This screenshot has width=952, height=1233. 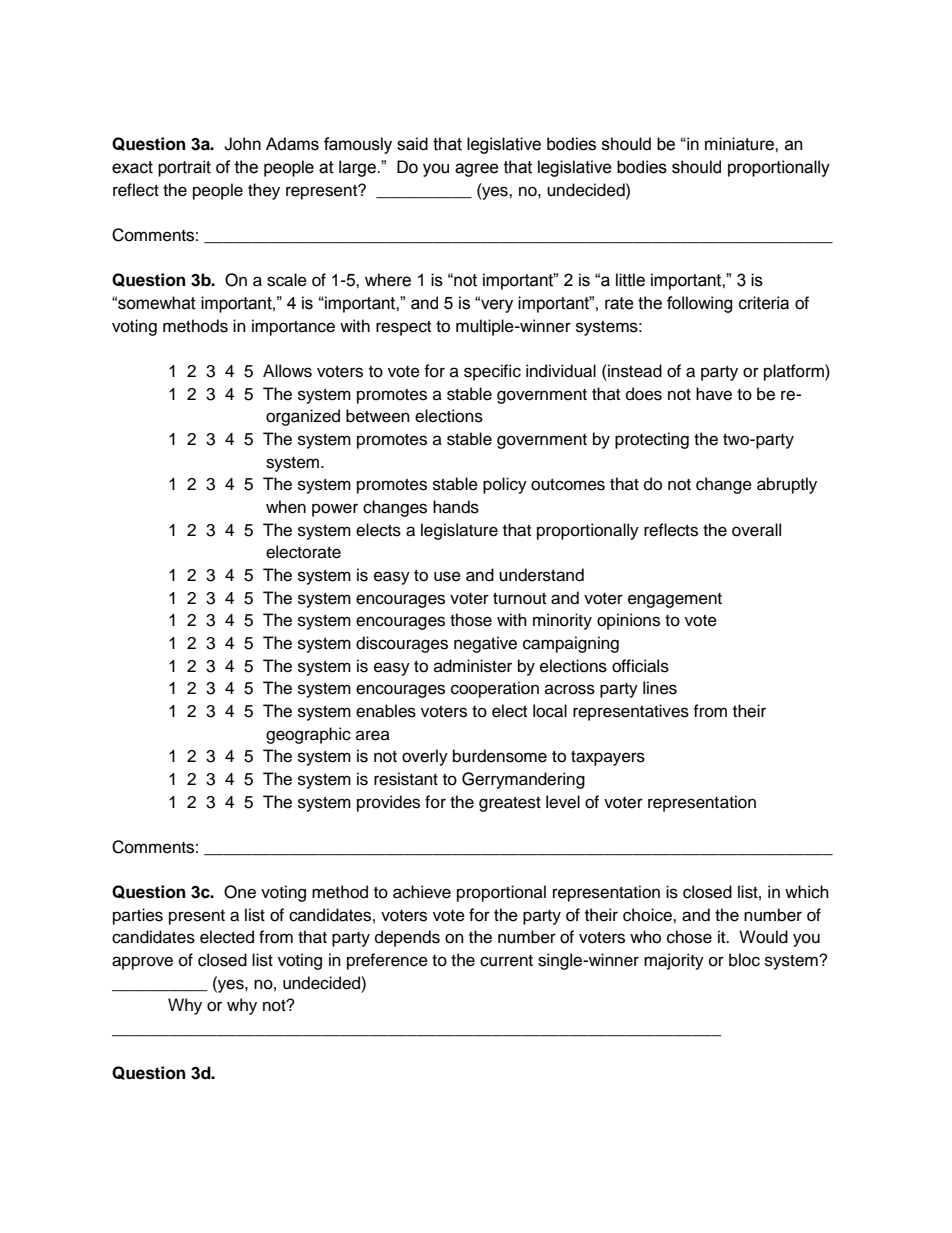 I want to click on lines, so click(x=660, y=688).
